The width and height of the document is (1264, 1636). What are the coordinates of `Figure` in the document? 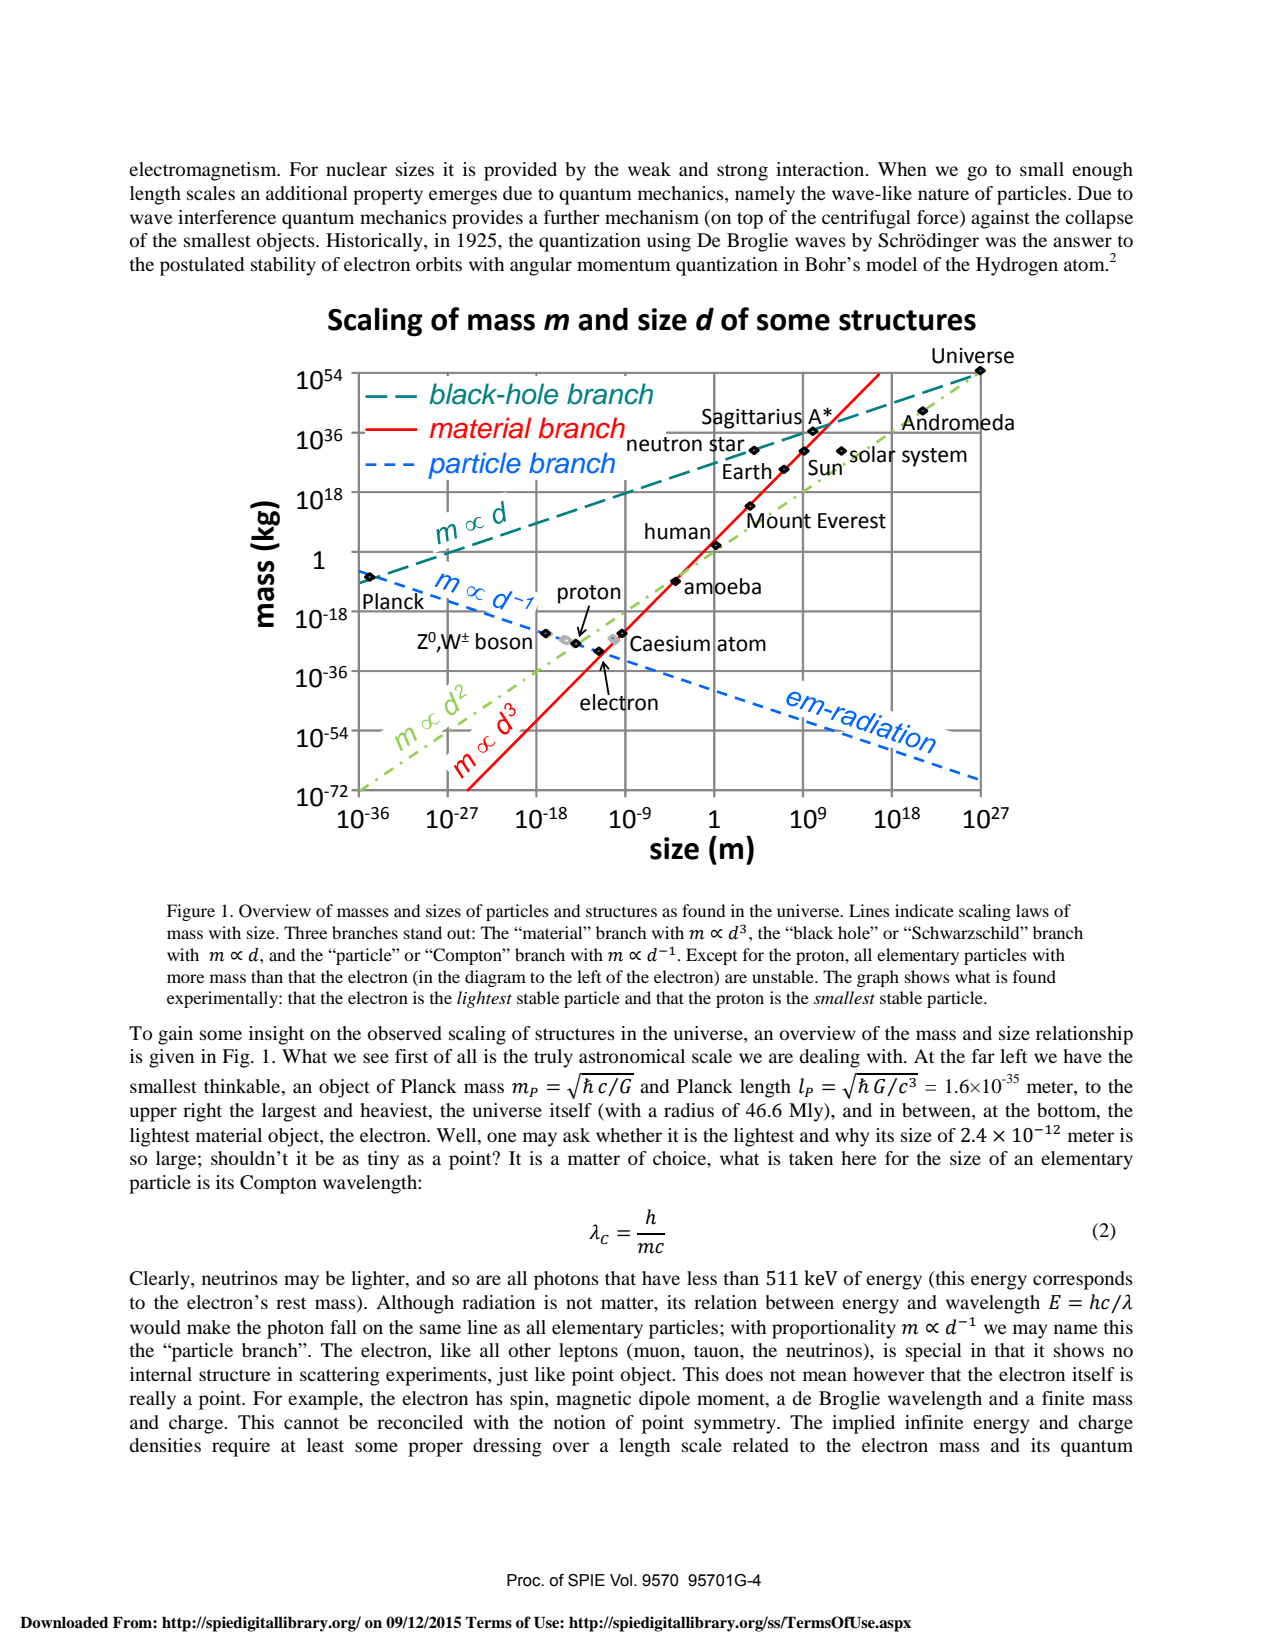 It's located at (191, 912).
